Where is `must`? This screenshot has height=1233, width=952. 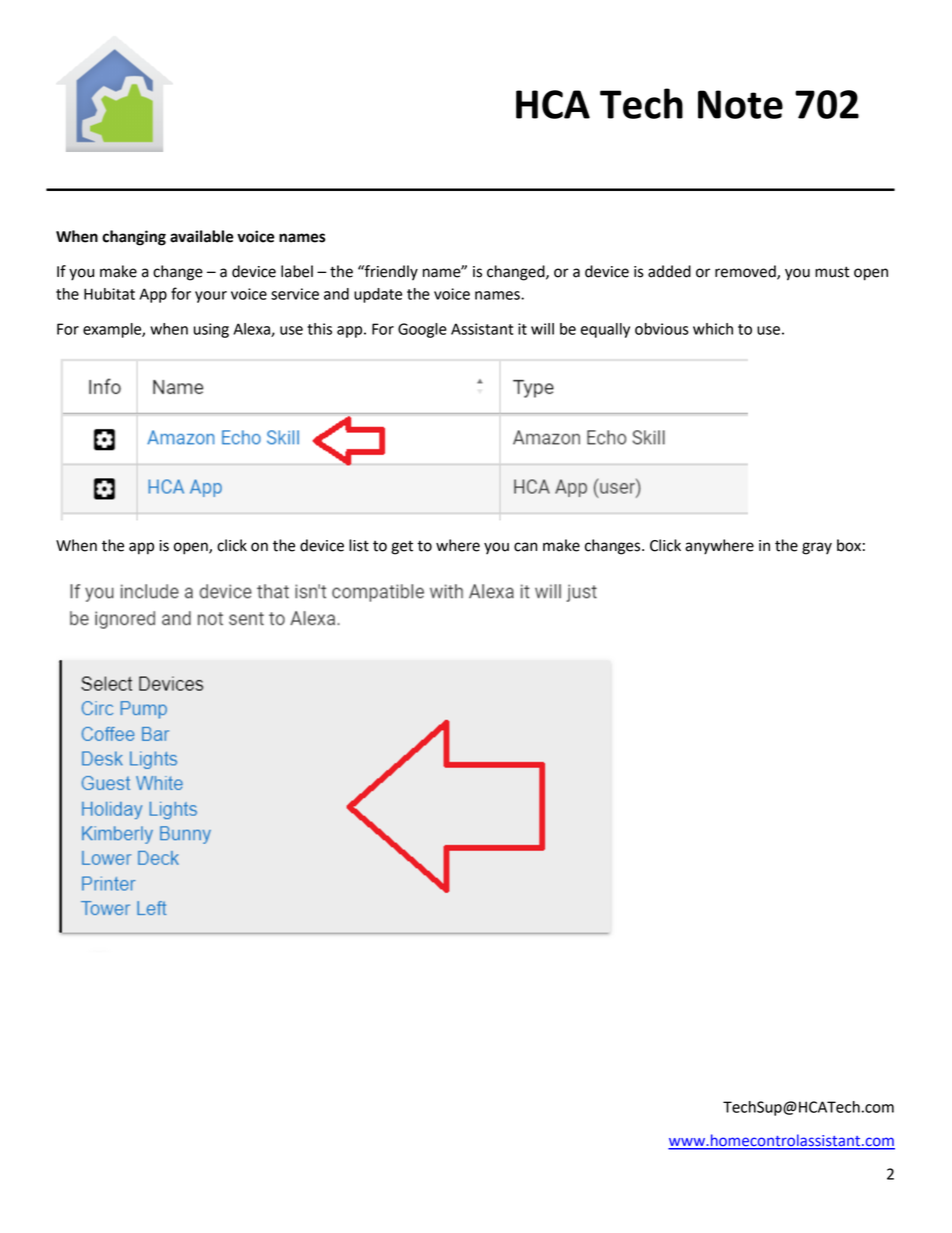
must is located at coordinates (832, 272).
